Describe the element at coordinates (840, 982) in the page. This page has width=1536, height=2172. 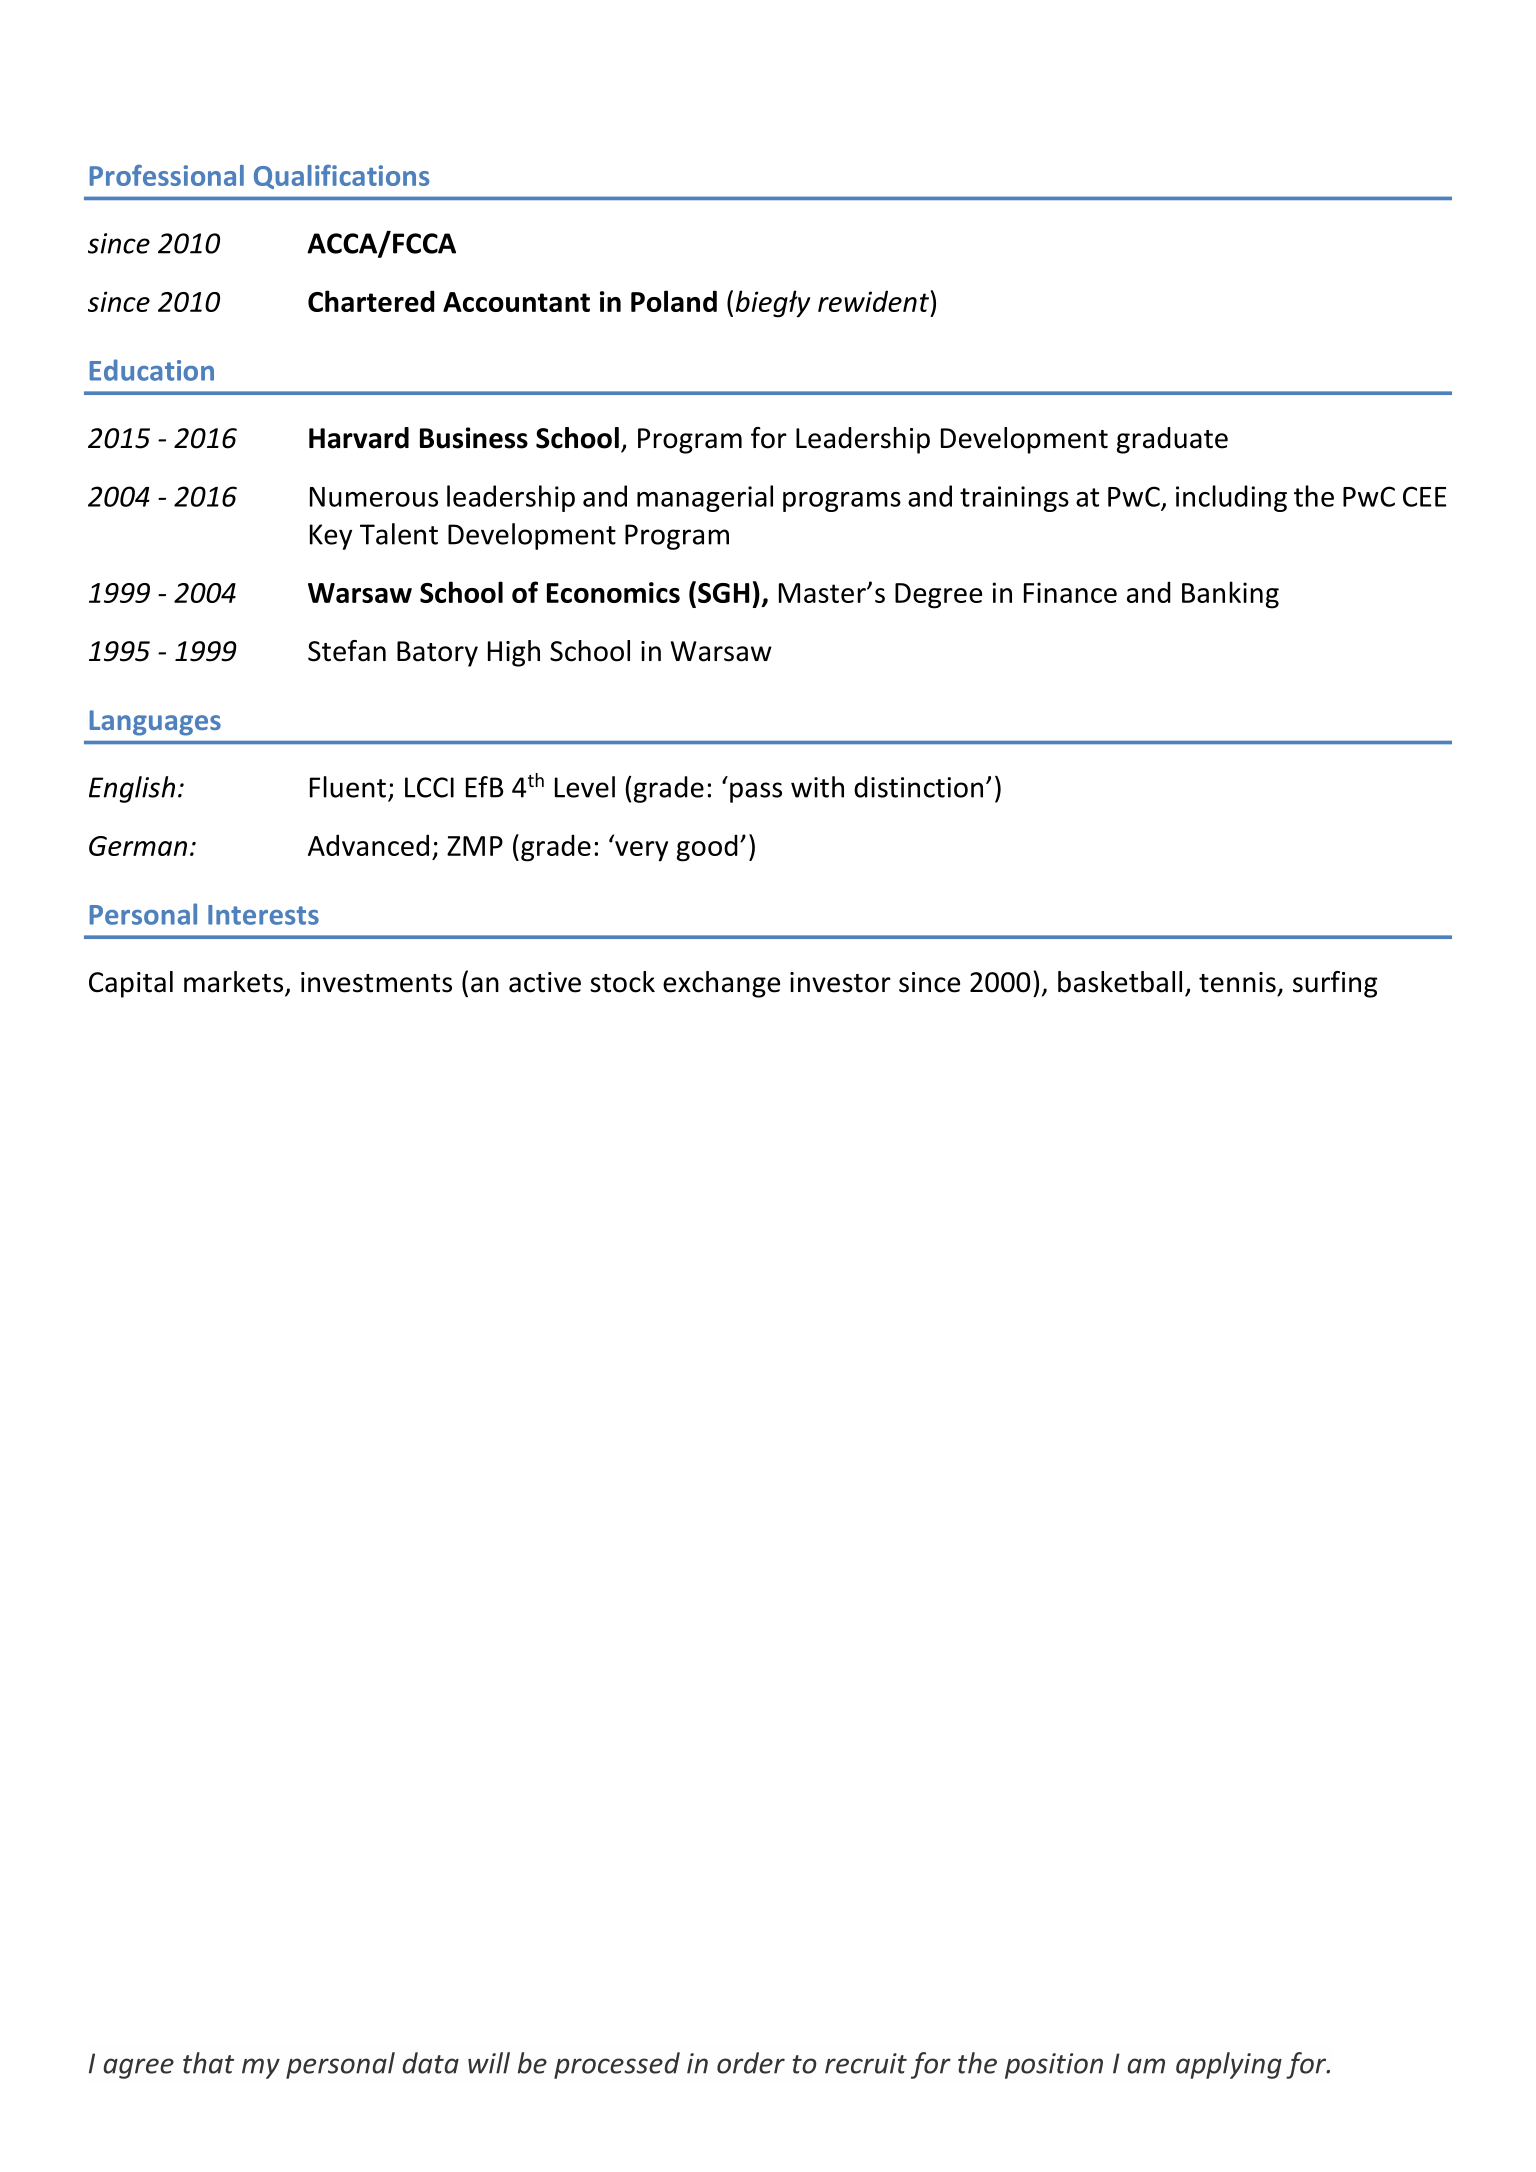
I see `investor` at that location.
